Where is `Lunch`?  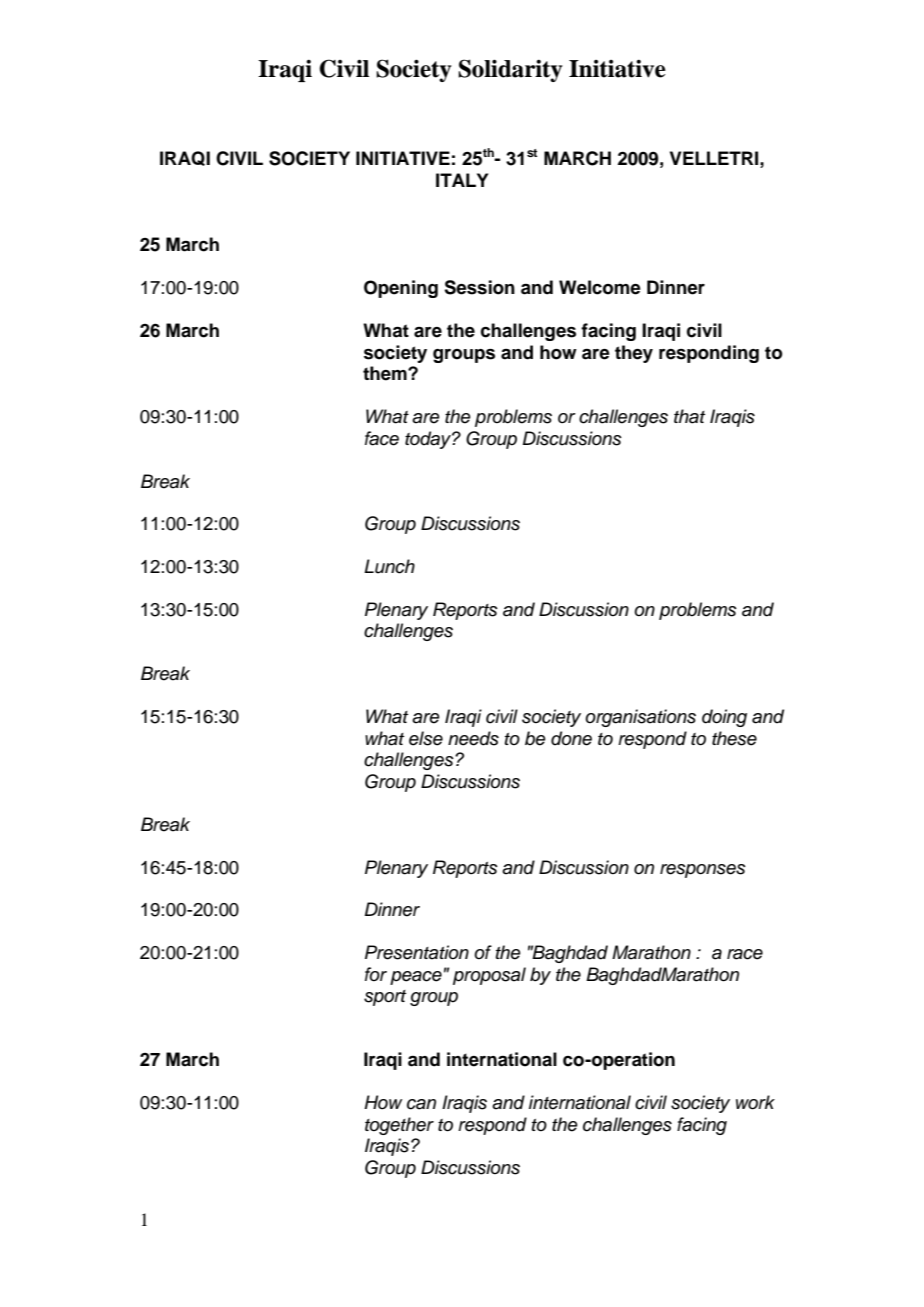 Lunch is located at coordinates (389, 566).
